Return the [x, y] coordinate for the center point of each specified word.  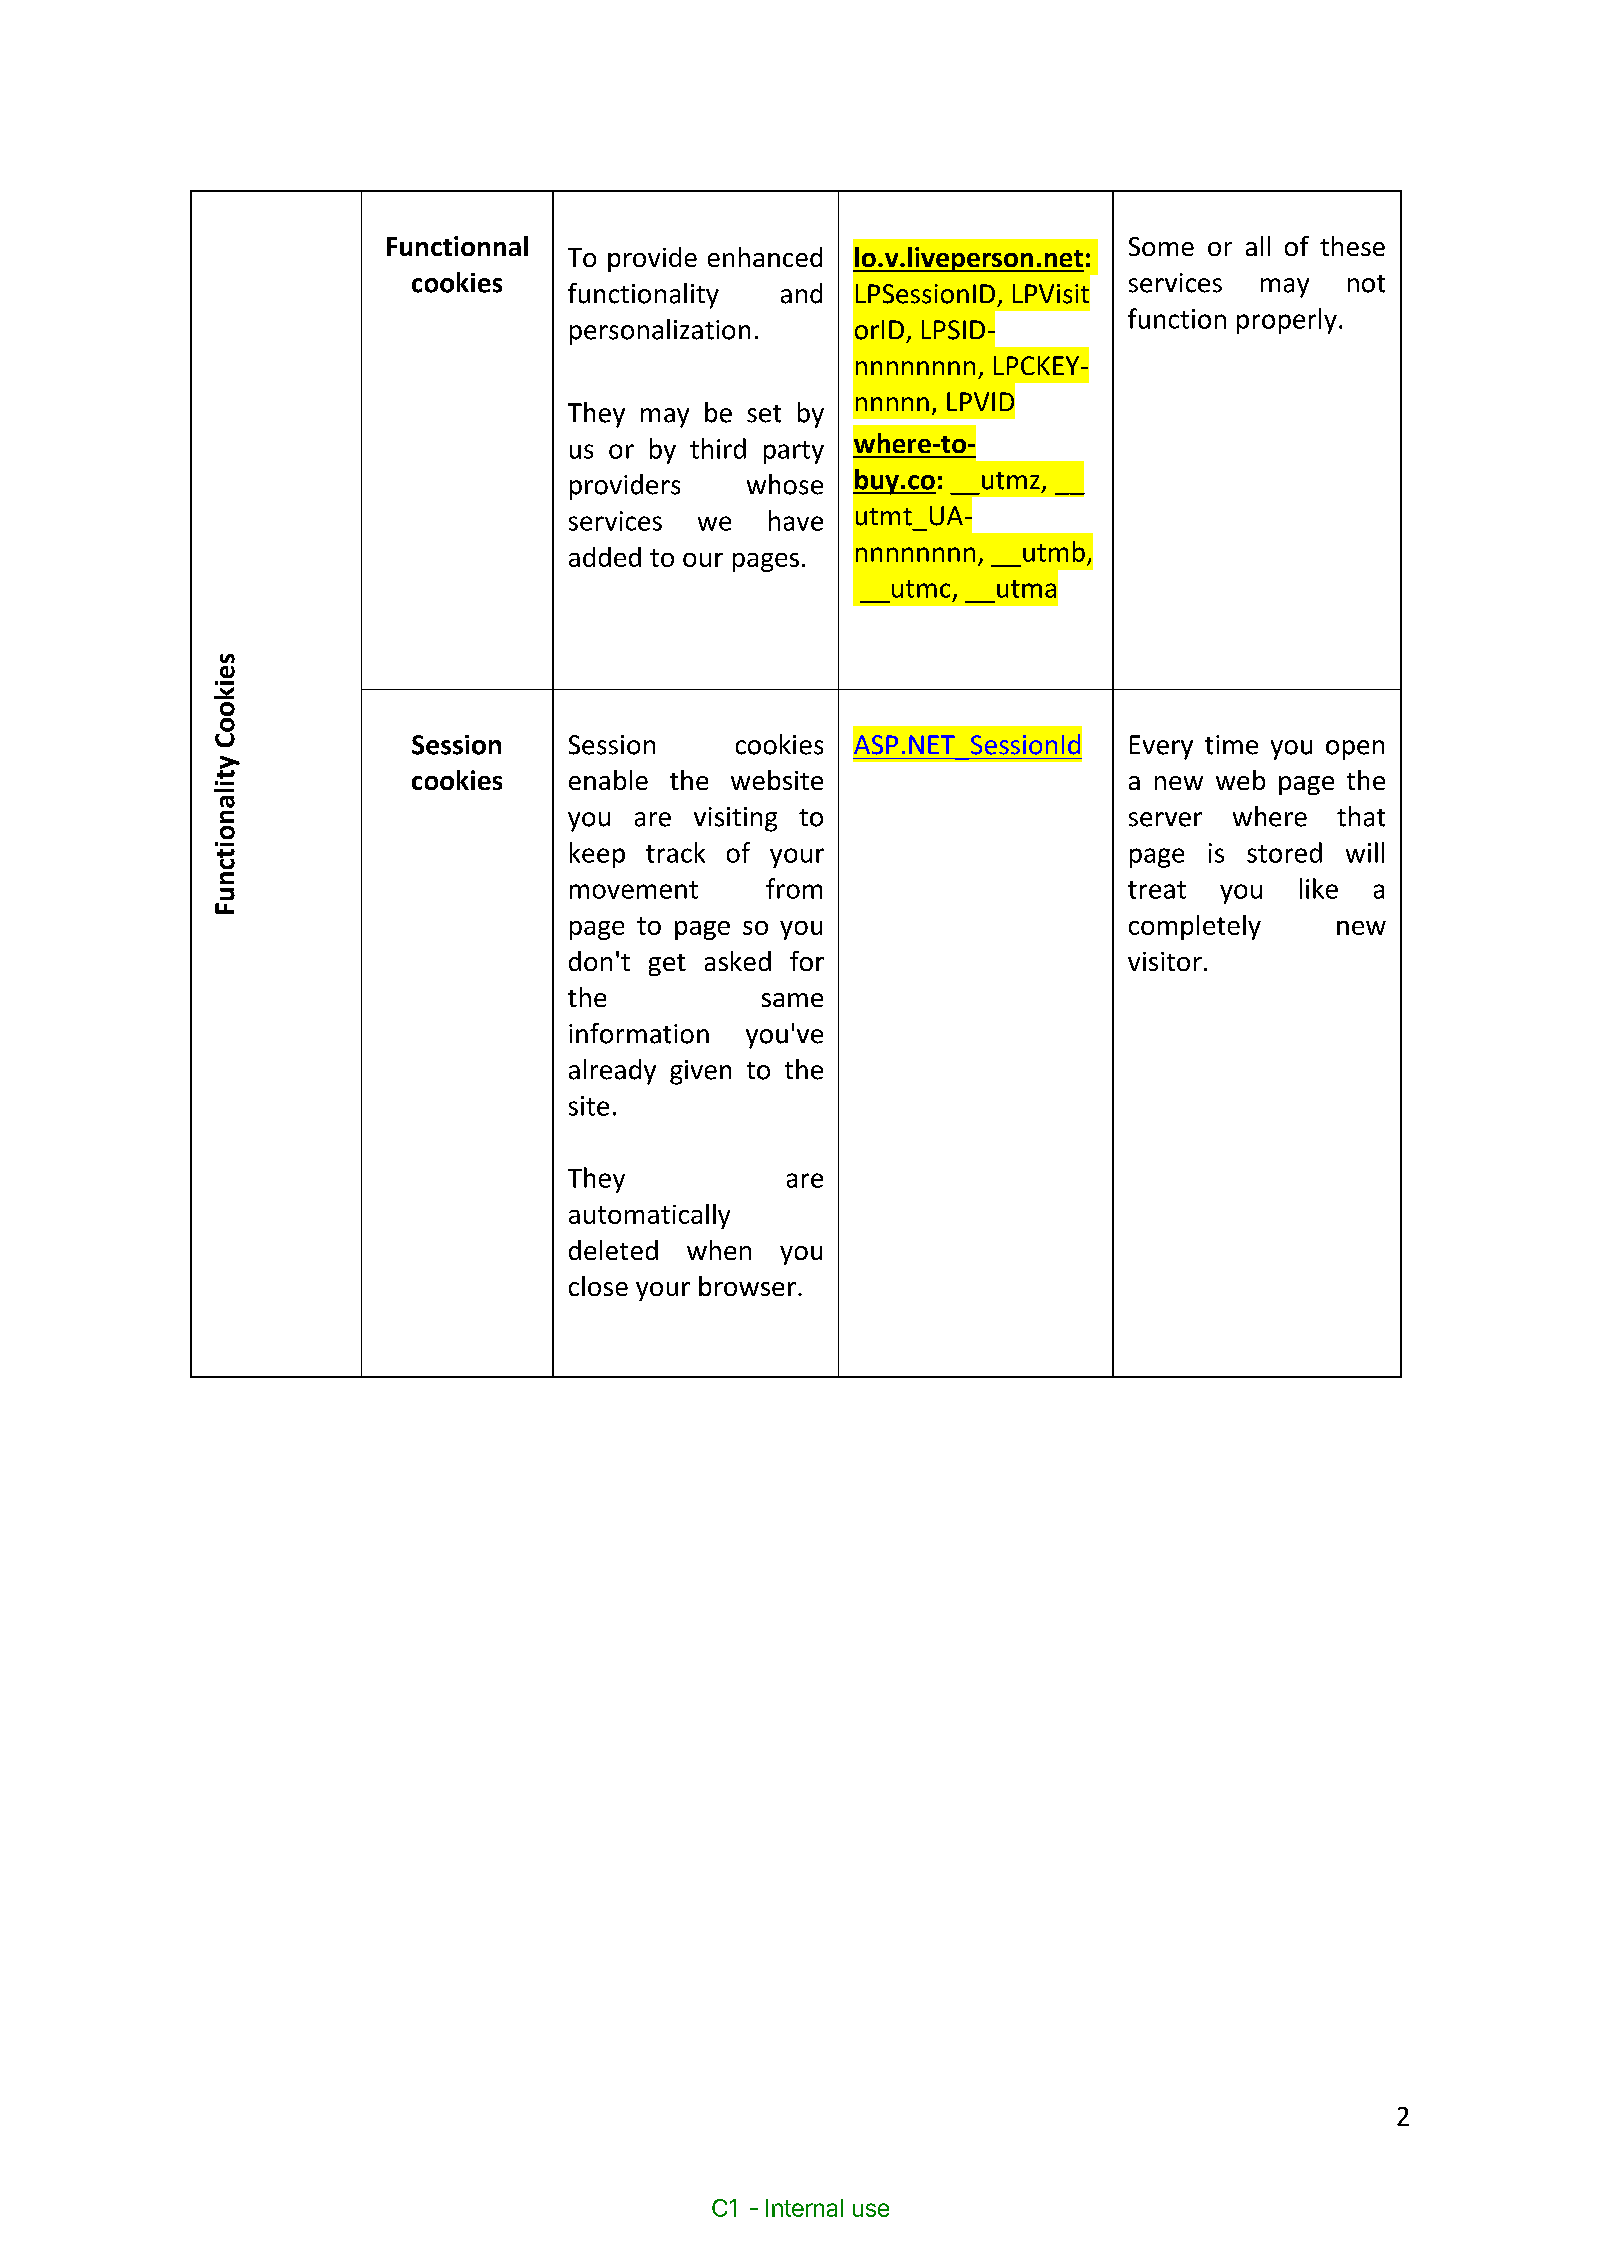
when [719, 1250]
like [1319, 888]
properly [1287, 321]
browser [747, 1286]
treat [1157, 890]
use [871, 2210]
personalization [660, 332]
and [801, 293]
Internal [804, 2208]
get [667, 965]
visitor [1165, 961]
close [598, 1286]
